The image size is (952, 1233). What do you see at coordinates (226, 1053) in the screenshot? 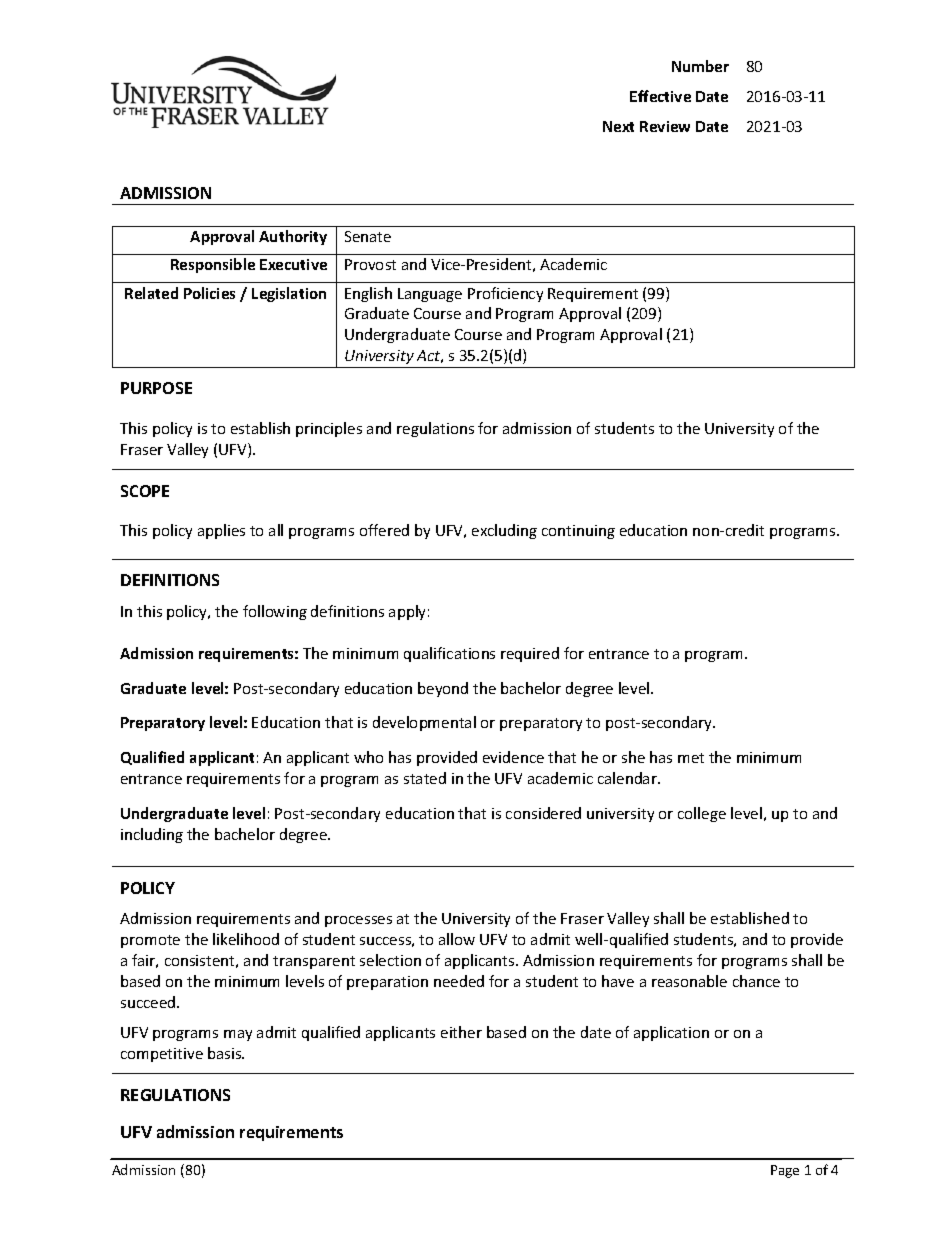
I see `basis` at bounding box center [226, 1053].
